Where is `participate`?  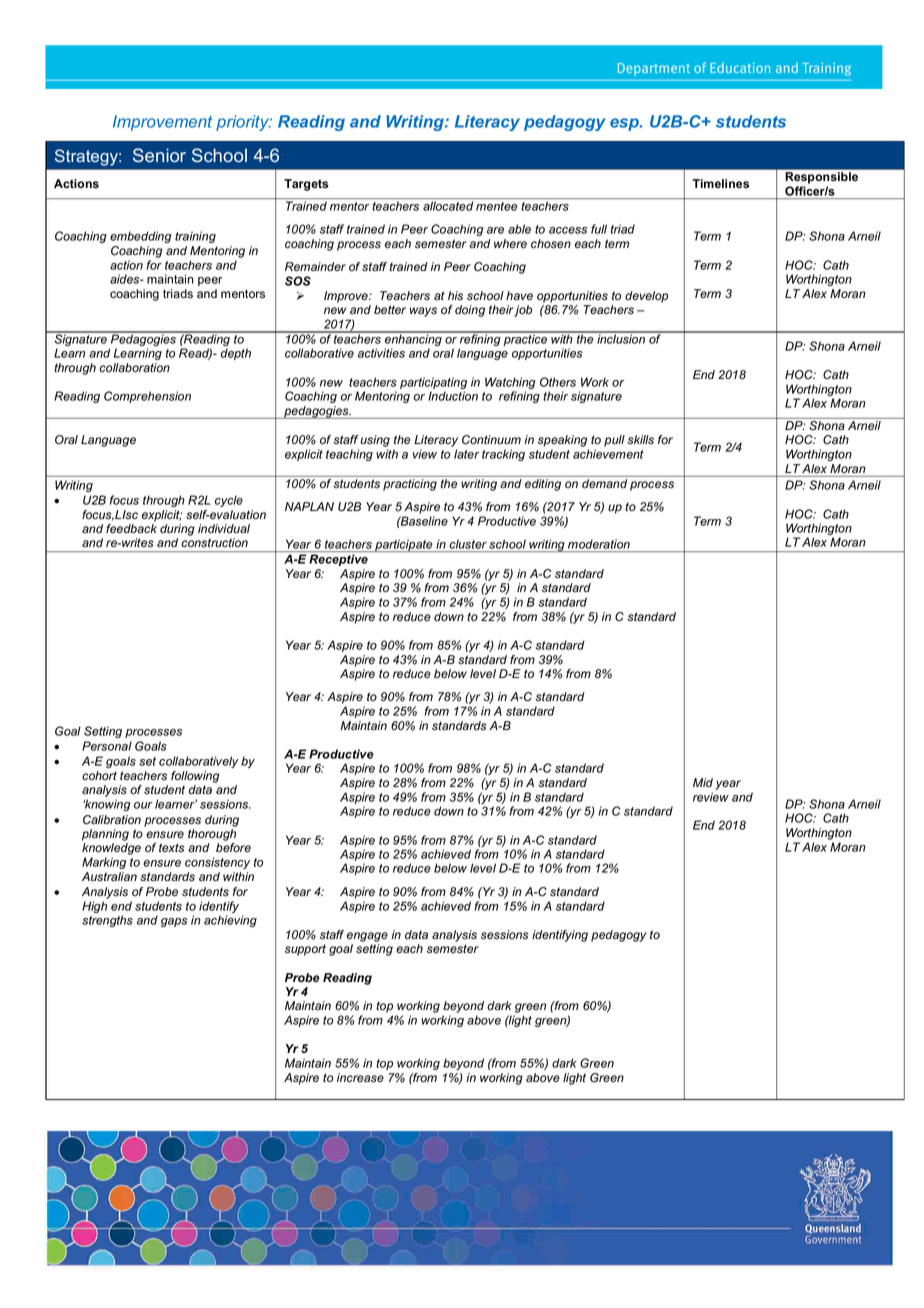
participate is located at coordinates (404, 545).
